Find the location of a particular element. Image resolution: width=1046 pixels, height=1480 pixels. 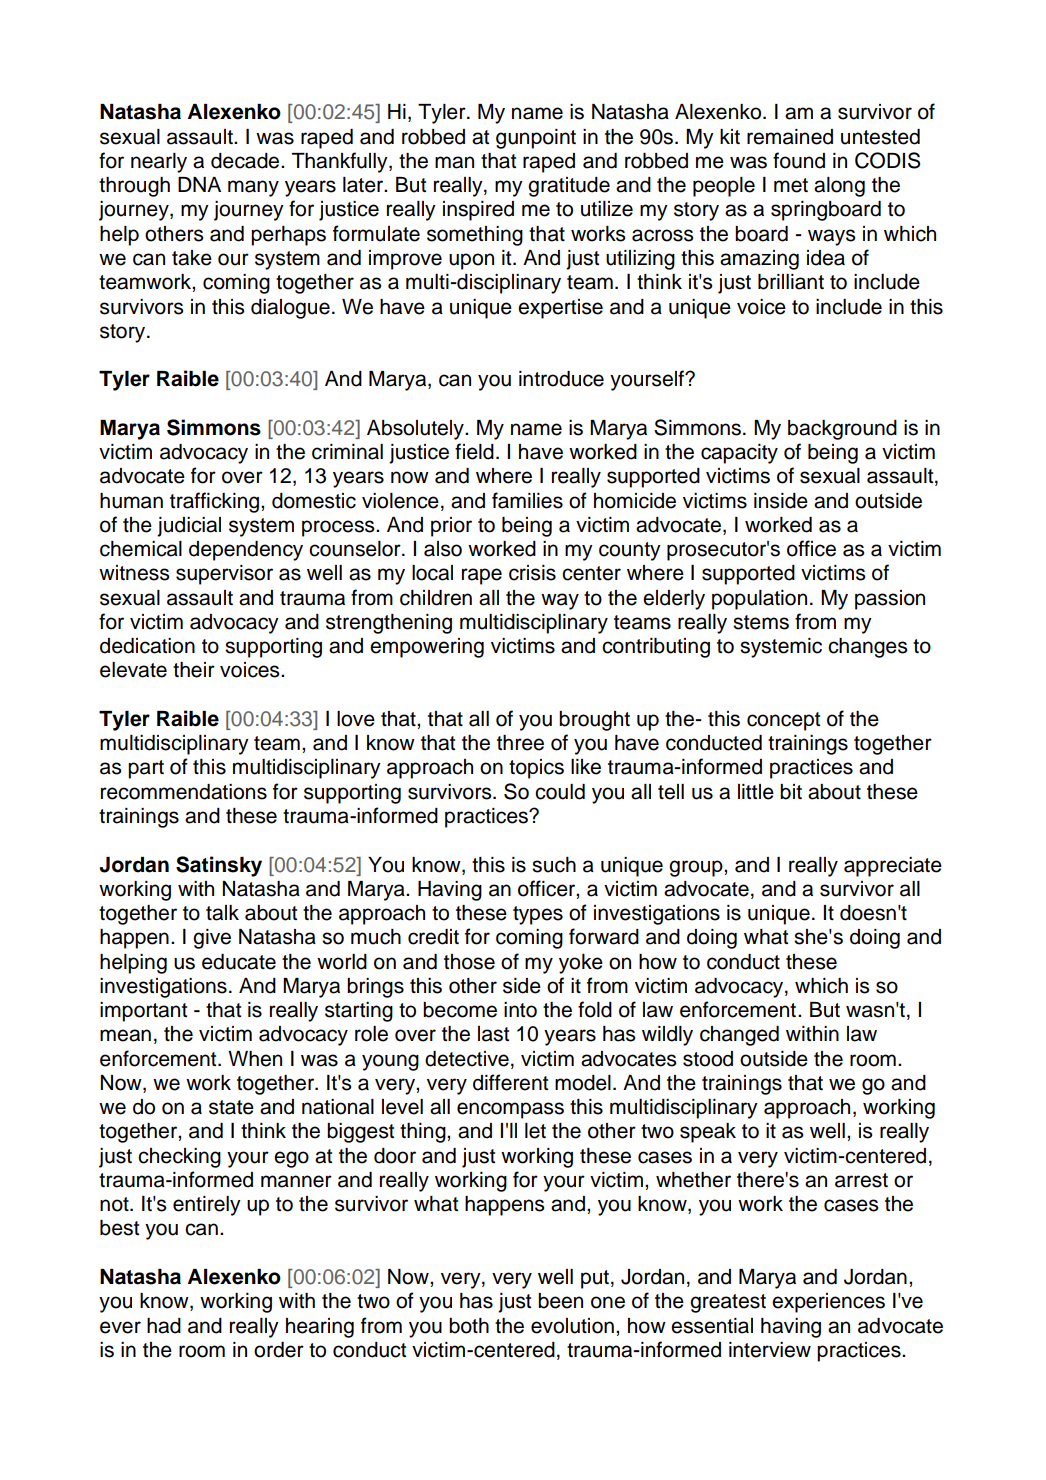

recommendations is located at coordinates (184, 792).
